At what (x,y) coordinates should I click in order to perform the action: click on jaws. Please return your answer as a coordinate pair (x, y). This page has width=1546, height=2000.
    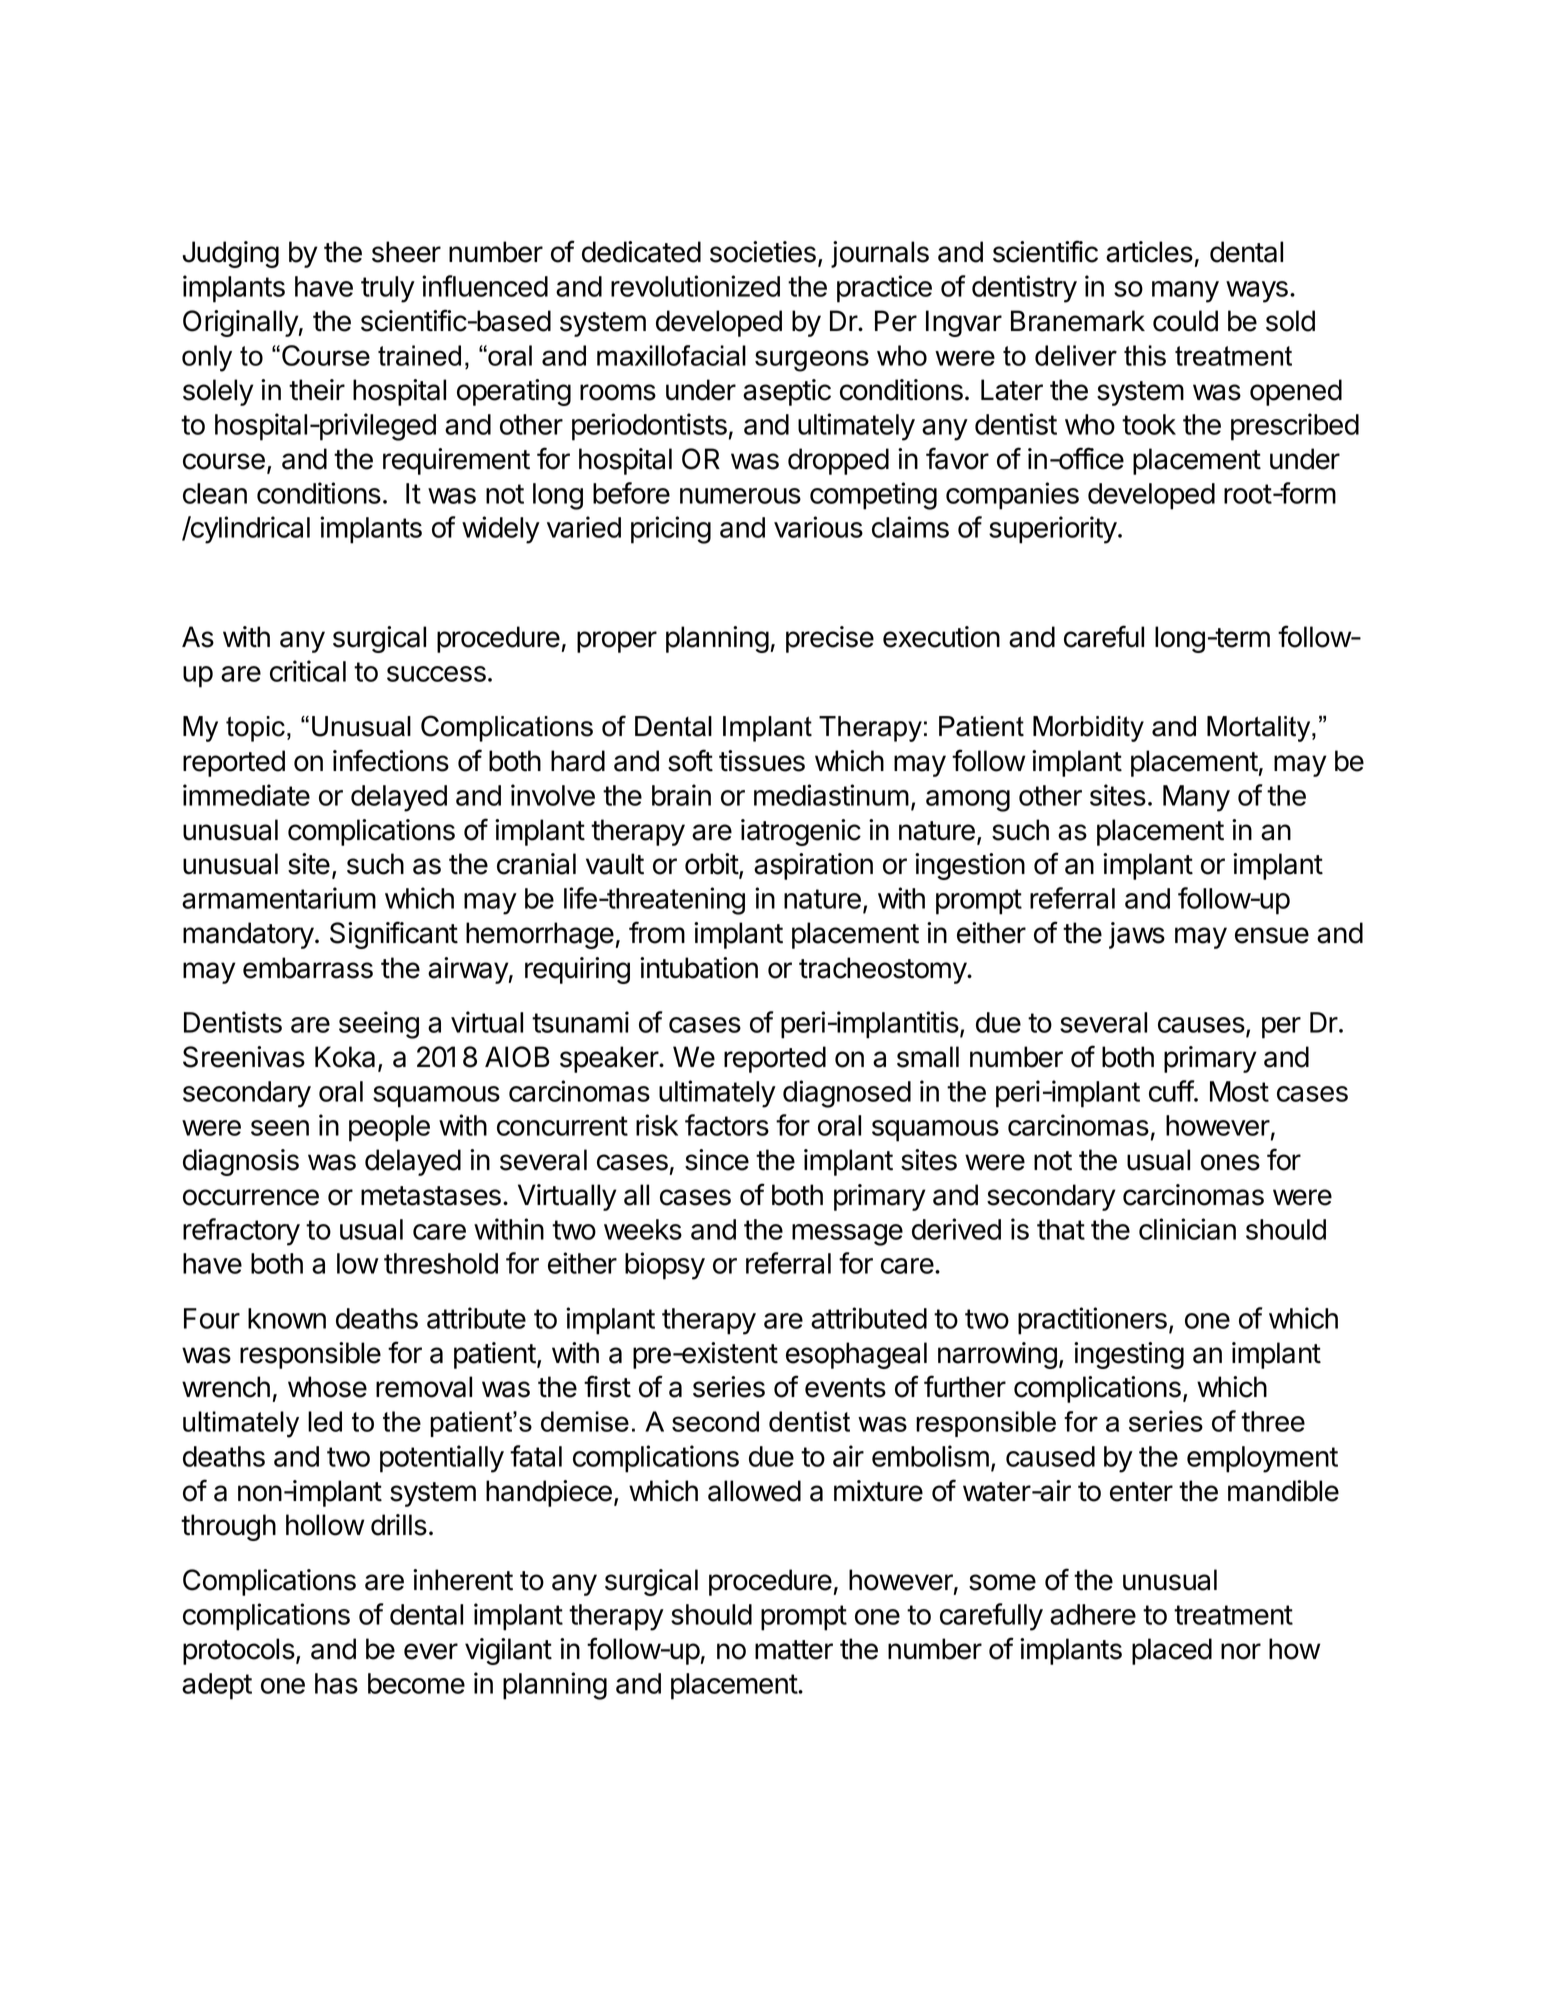
    Looking at the image, I should click on (1137, 935).
